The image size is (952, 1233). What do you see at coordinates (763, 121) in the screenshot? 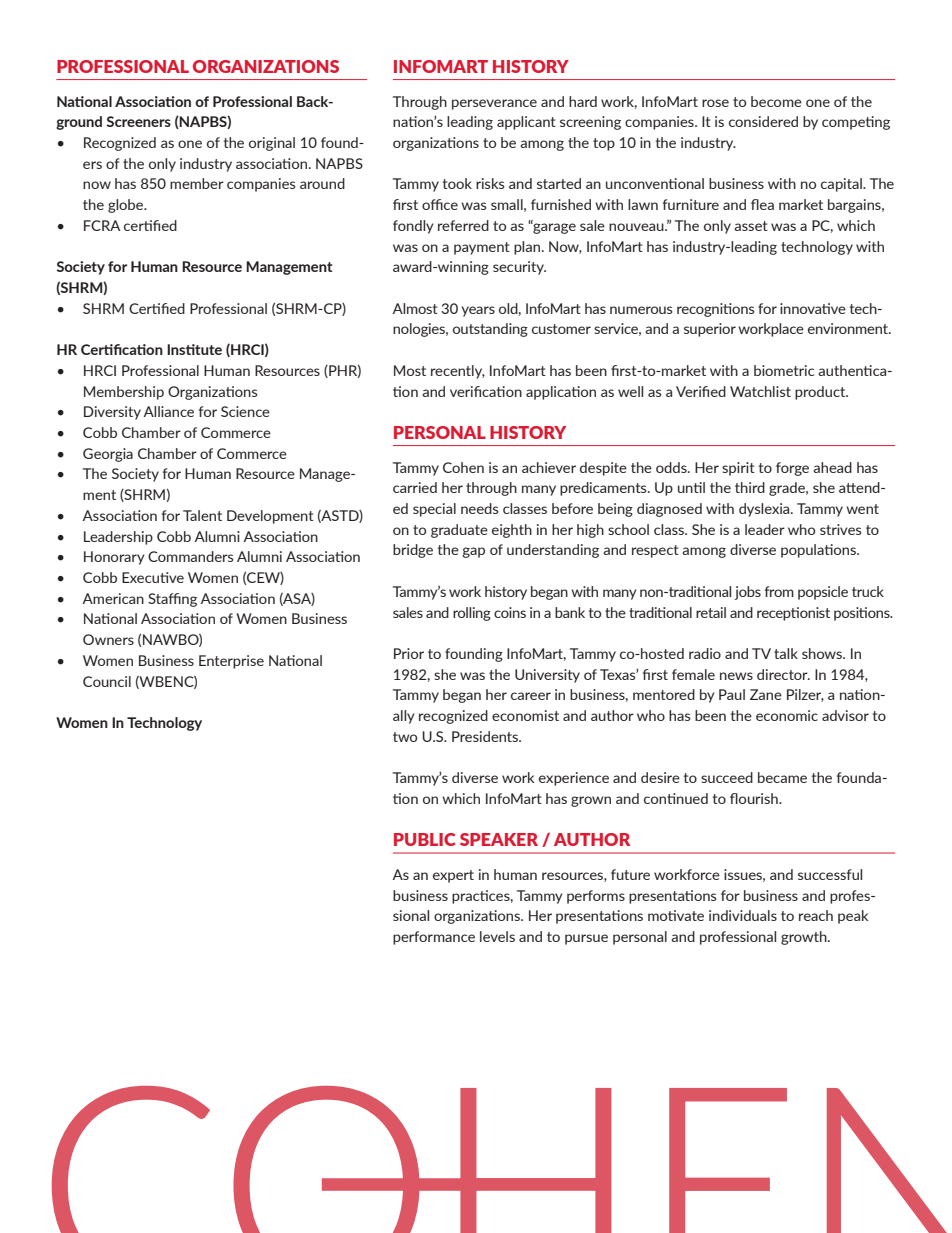
I see `considered` at bounding box center [763, 121].
